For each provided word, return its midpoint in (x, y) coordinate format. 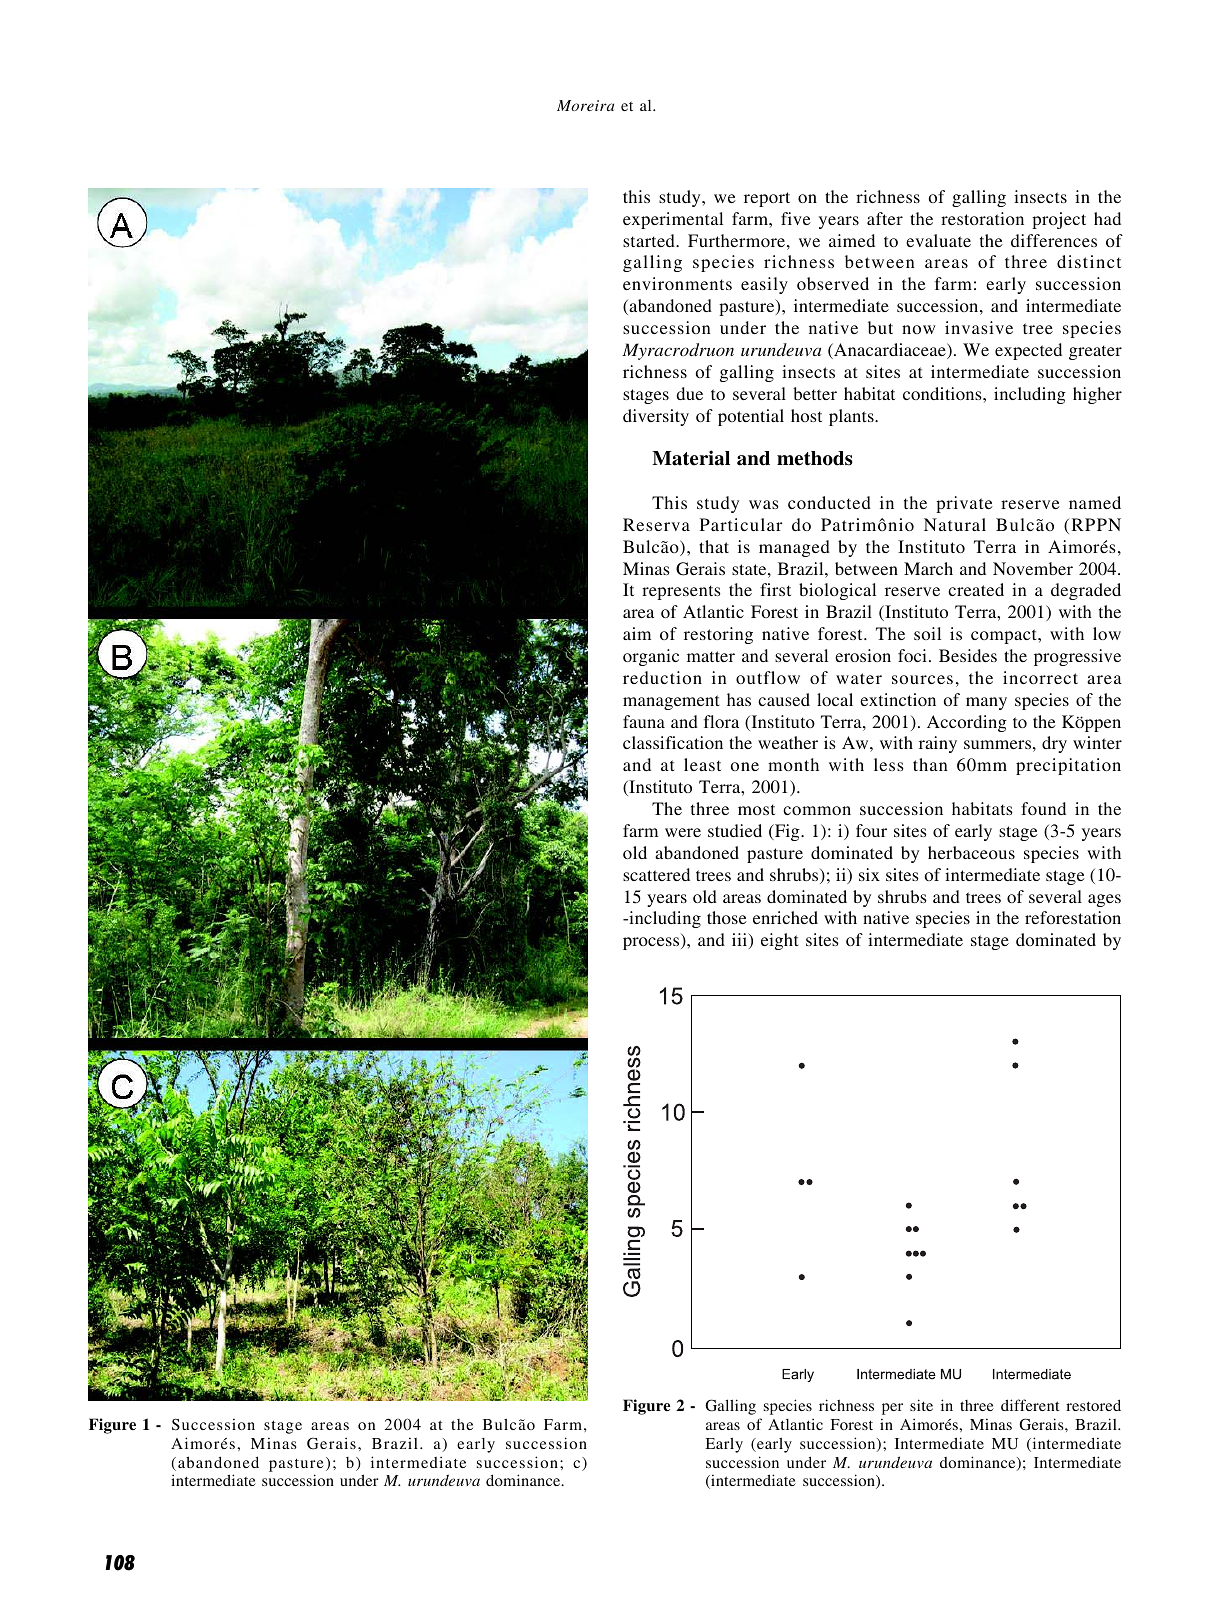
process (652, 943)
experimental (673, 220)
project (1059, 220)
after (885, 218)
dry (1054, 744)
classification (673, 742)
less (889, 764)
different (1030, 1405)
